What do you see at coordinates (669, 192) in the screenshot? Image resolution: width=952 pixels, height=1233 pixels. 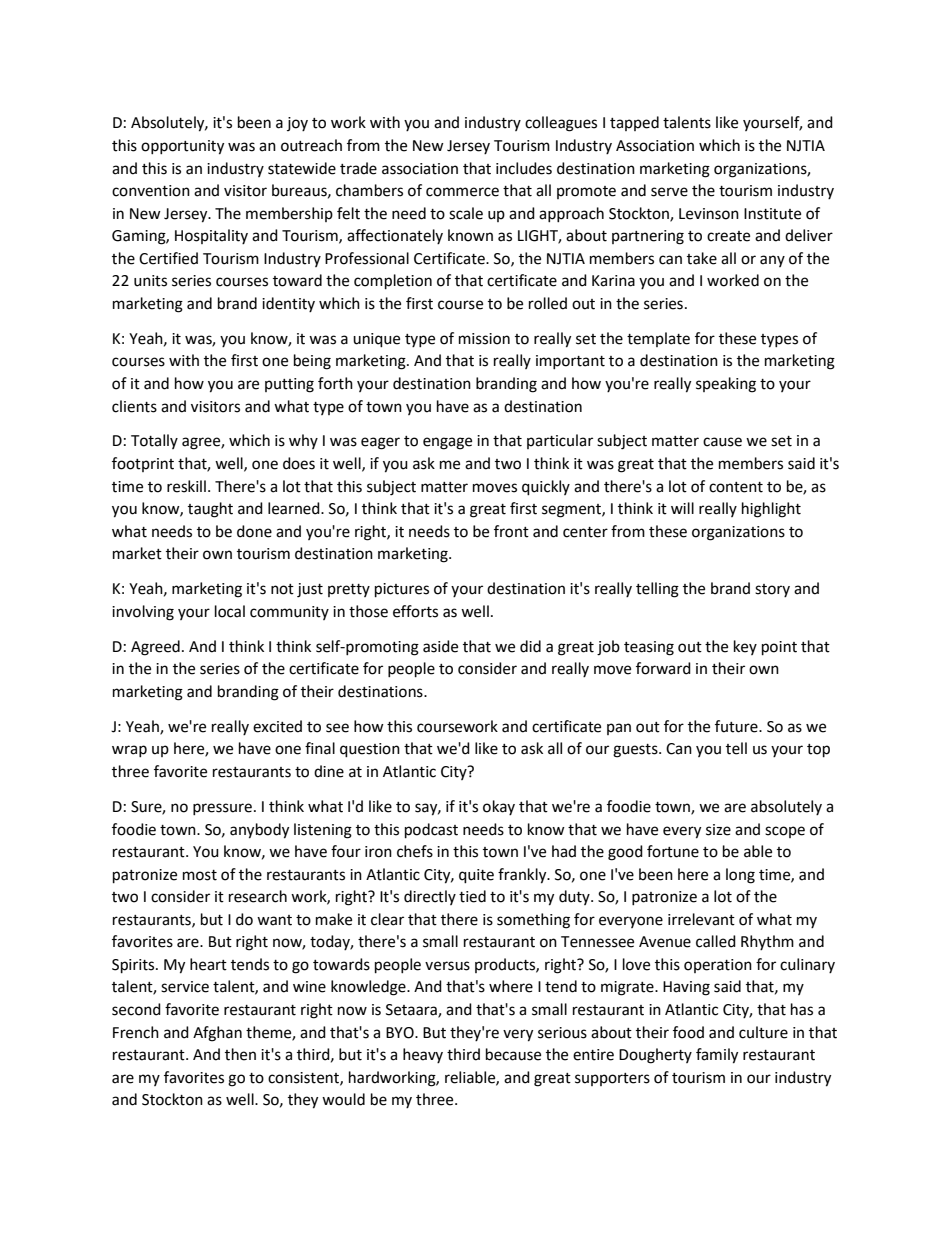 I see `serve` at bounding box center [669, 192].
